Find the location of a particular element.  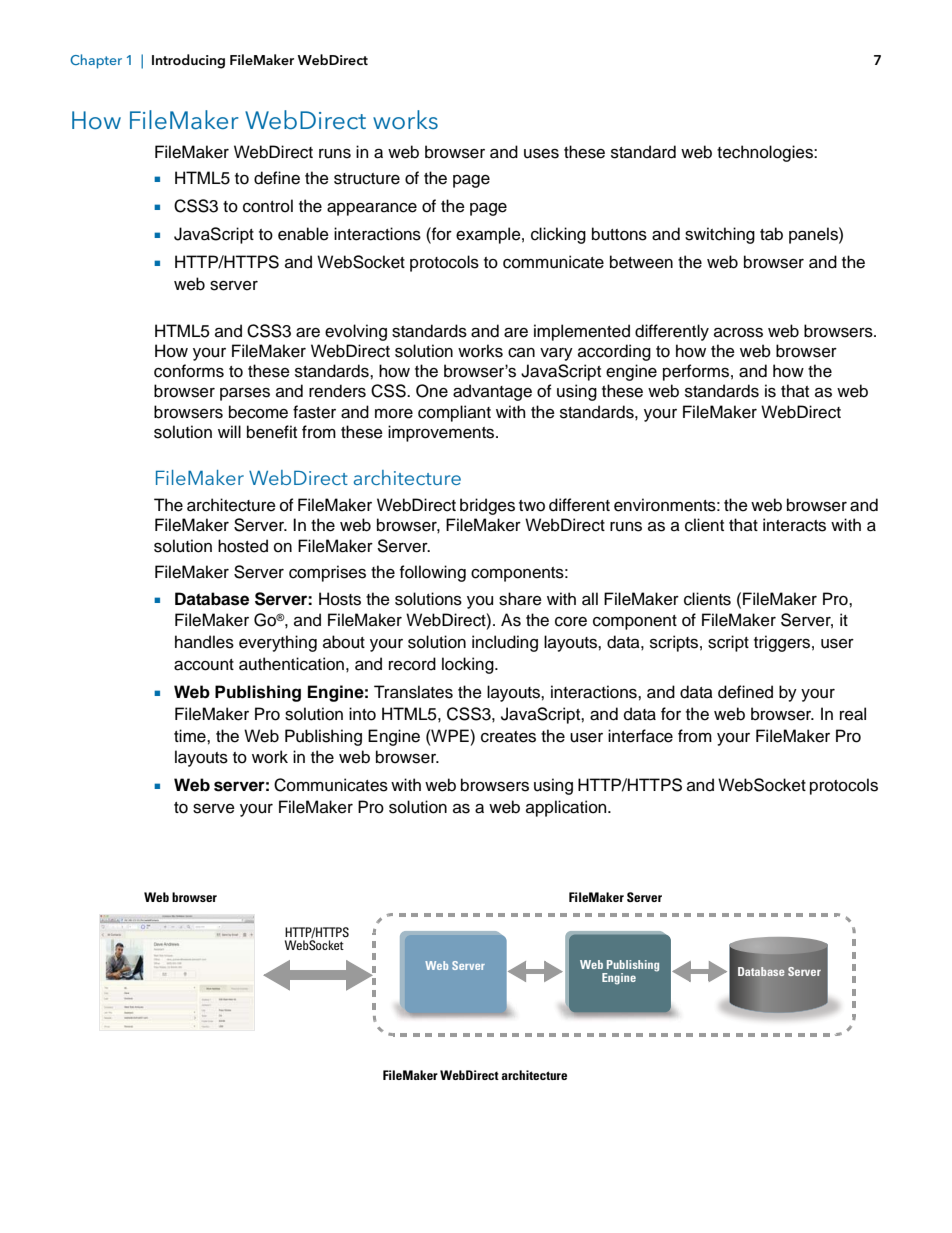

uses is located at coordinates (541, 153).
